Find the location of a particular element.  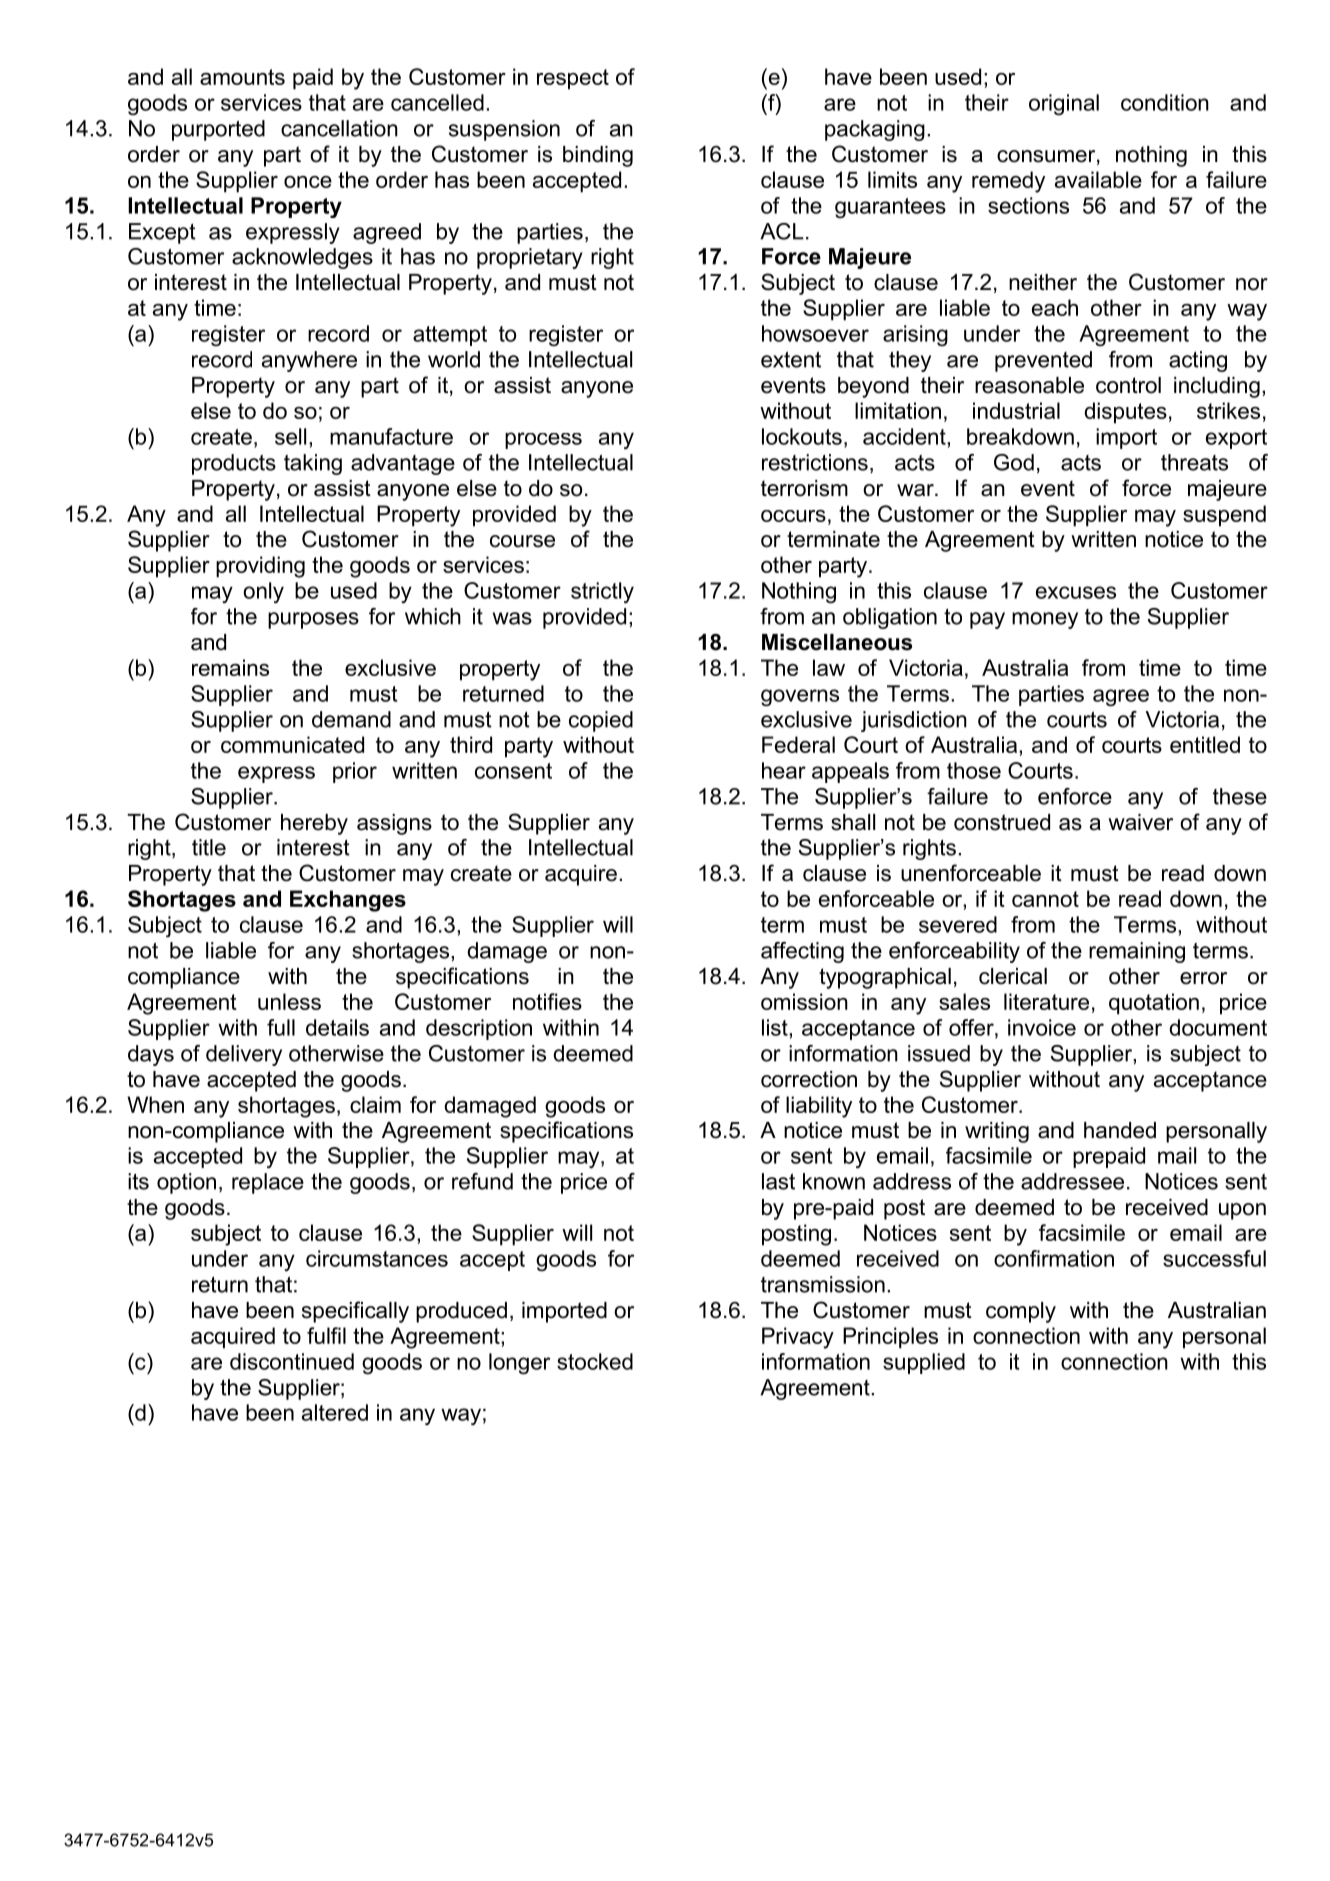

condition is located at coordinates (1165, 102).
